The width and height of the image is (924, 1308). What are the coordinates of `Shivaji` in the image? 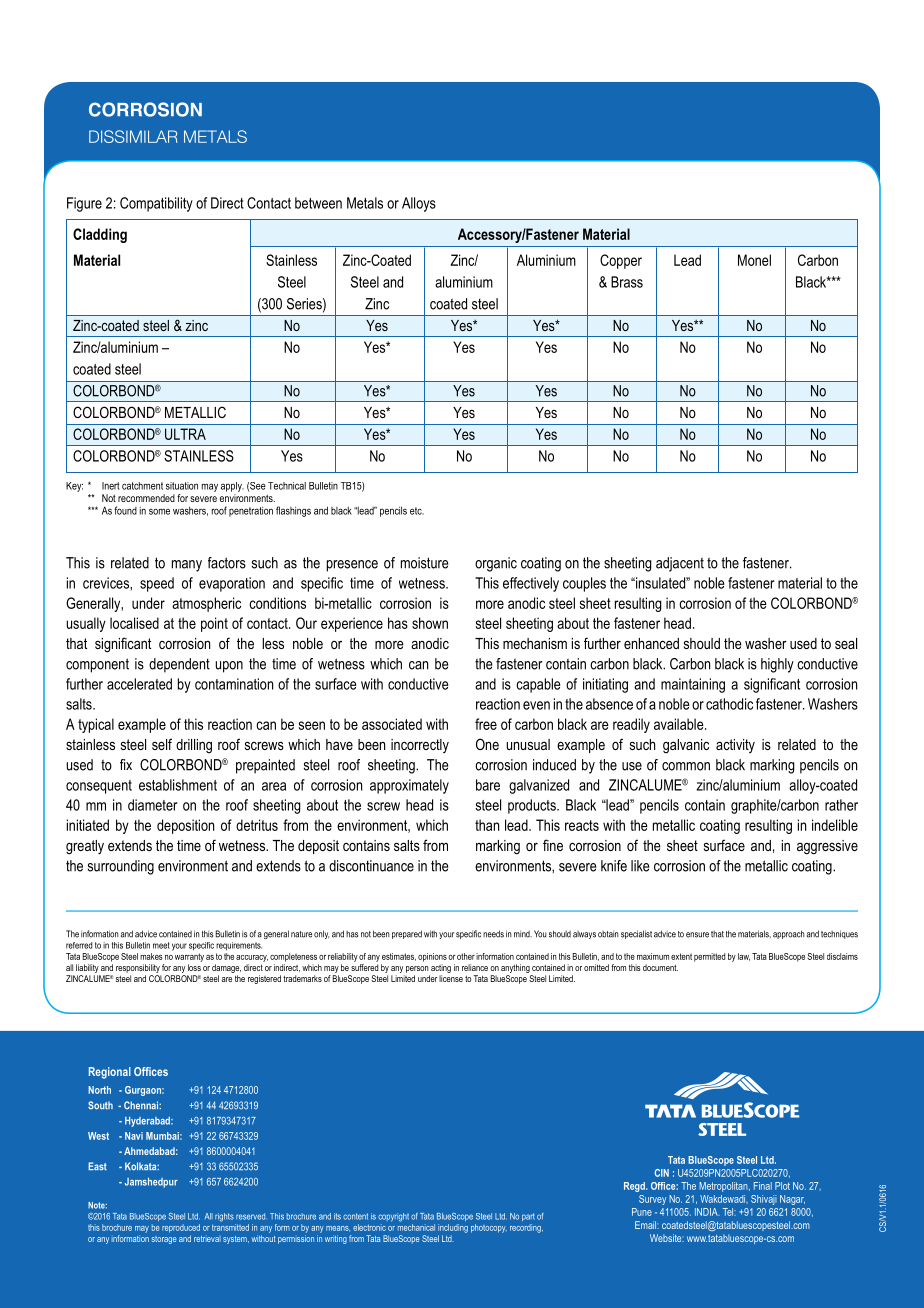 It's located at (764, 1200).
